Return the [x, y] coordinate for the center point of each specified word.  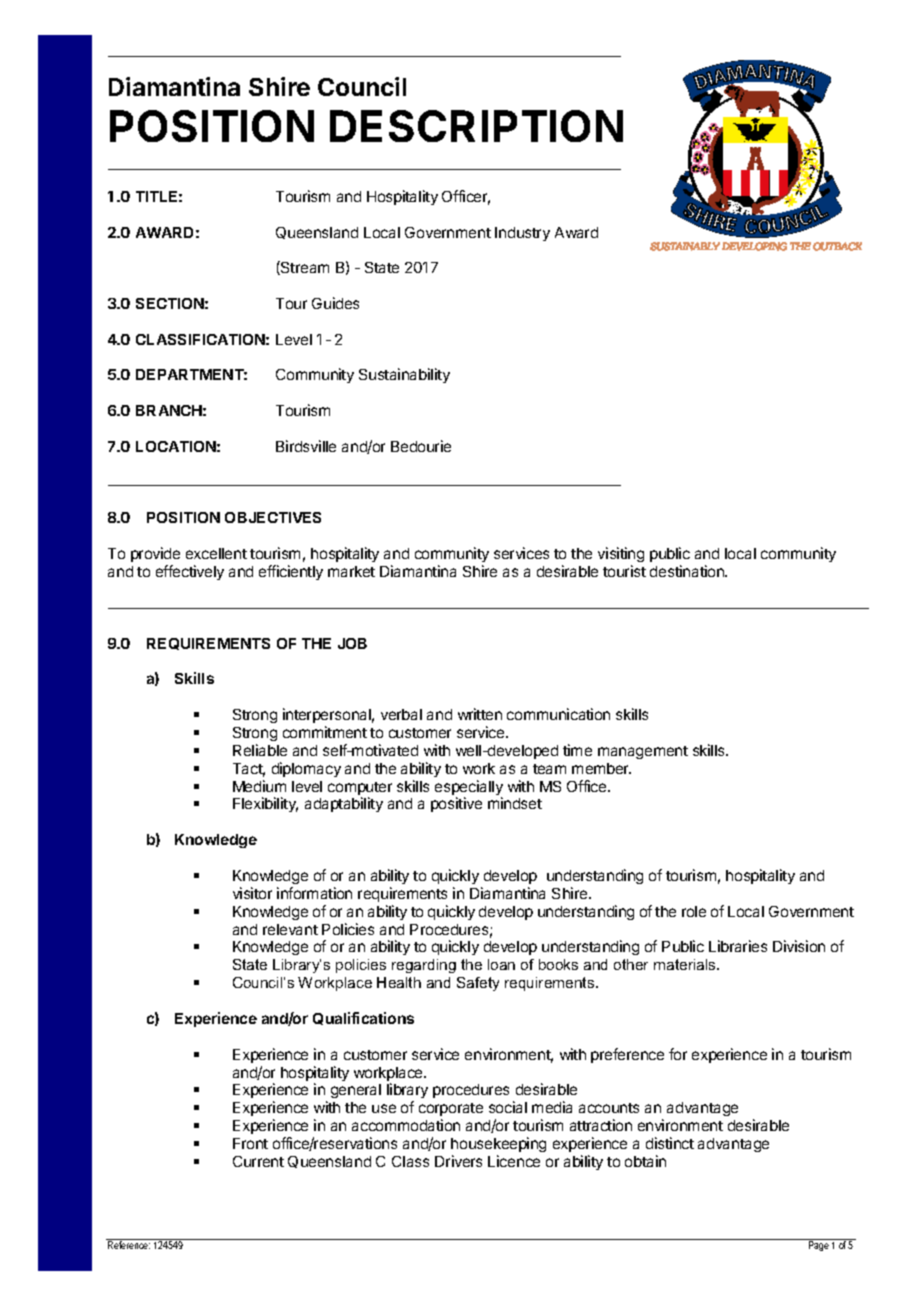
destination [688, 571]
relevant [290, 929]
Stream [304, 268]
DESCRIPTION [476, 126]
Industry [522, 234]
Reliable [260, 750]
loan [501, 964]
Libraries [738, 946]
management [643, 752]
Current [258, 1161]
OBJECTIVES [273, 517]
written [480, 714]
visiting [621, 556]
